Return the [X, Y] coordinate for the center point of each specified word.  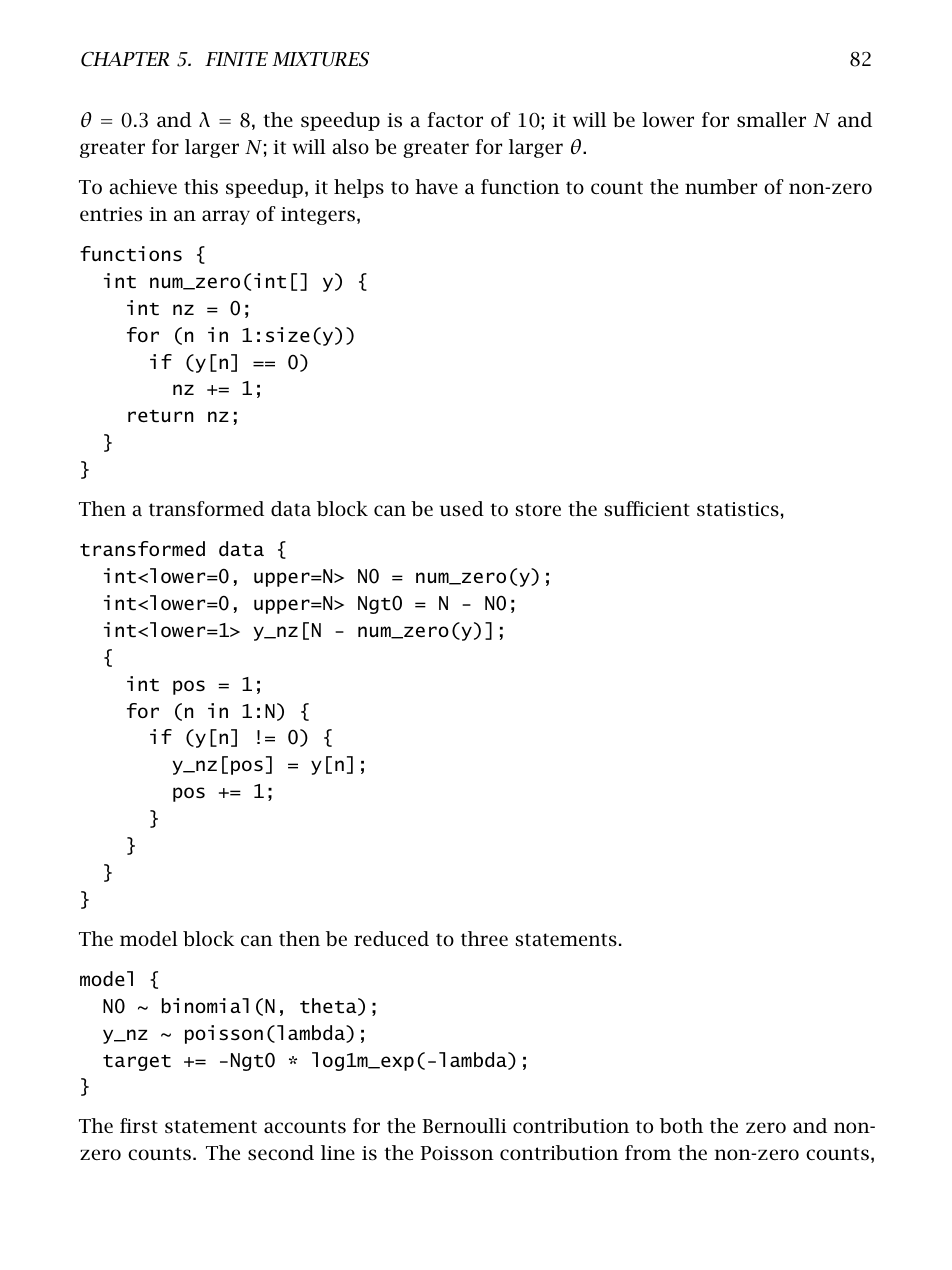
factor [455, 119]
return [160, 416]
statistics [738, 509]
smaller [771, 119]
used [461, 509]
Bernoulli [464, 1125]
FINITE [236, 59]
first [139, 1126]
